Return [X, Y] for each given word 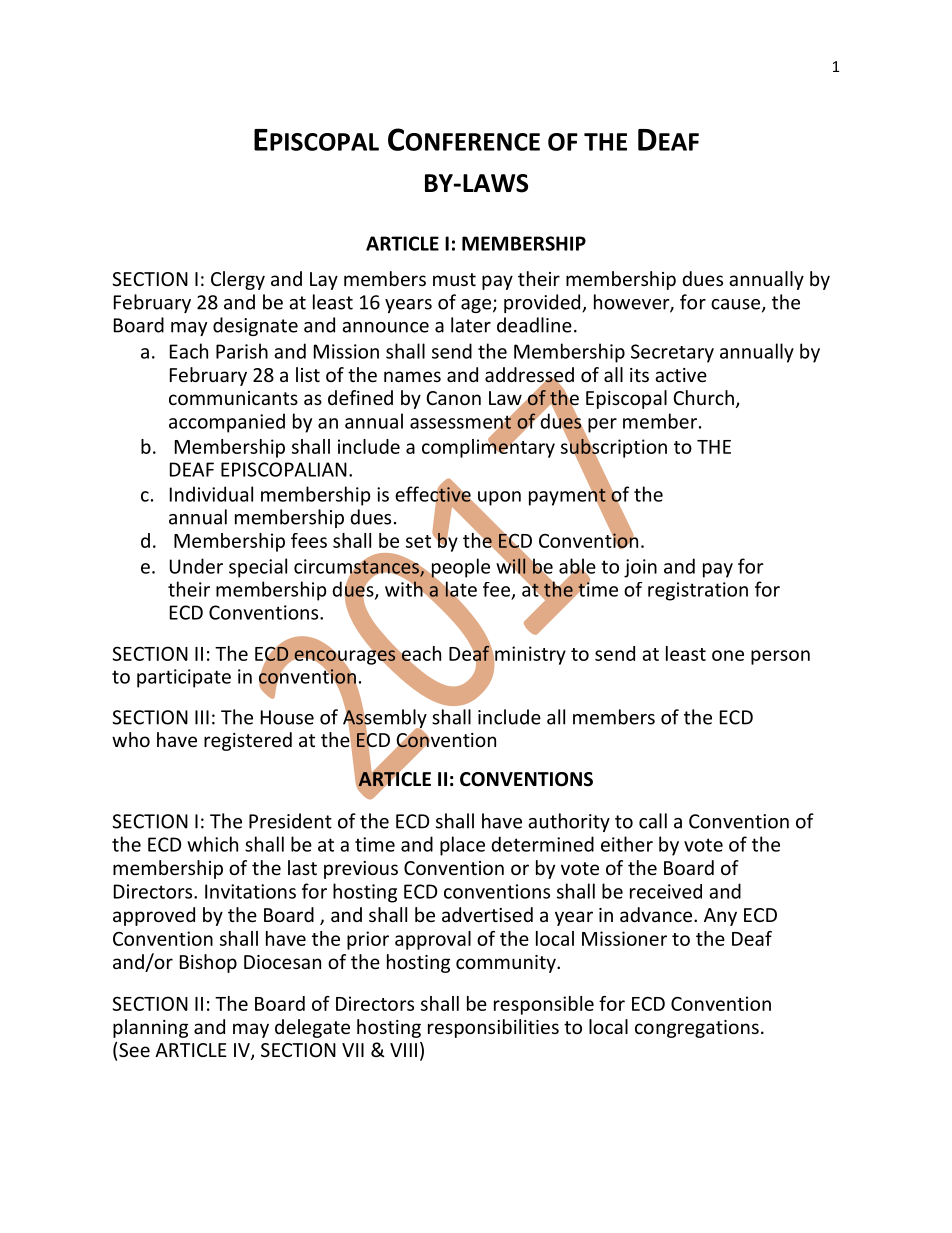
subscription [614, 448]
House [287, 717]
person [780, 657]
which [212, 844]
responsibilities [493, 1028]
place [462, 846]
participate [184, 678]
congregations [697, 1029]
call [653, 821]
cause [737, 305]
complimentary [488, 447]
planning [150, 1028]
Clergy [238, 280]
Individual [211, 494]
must [454, 279]
